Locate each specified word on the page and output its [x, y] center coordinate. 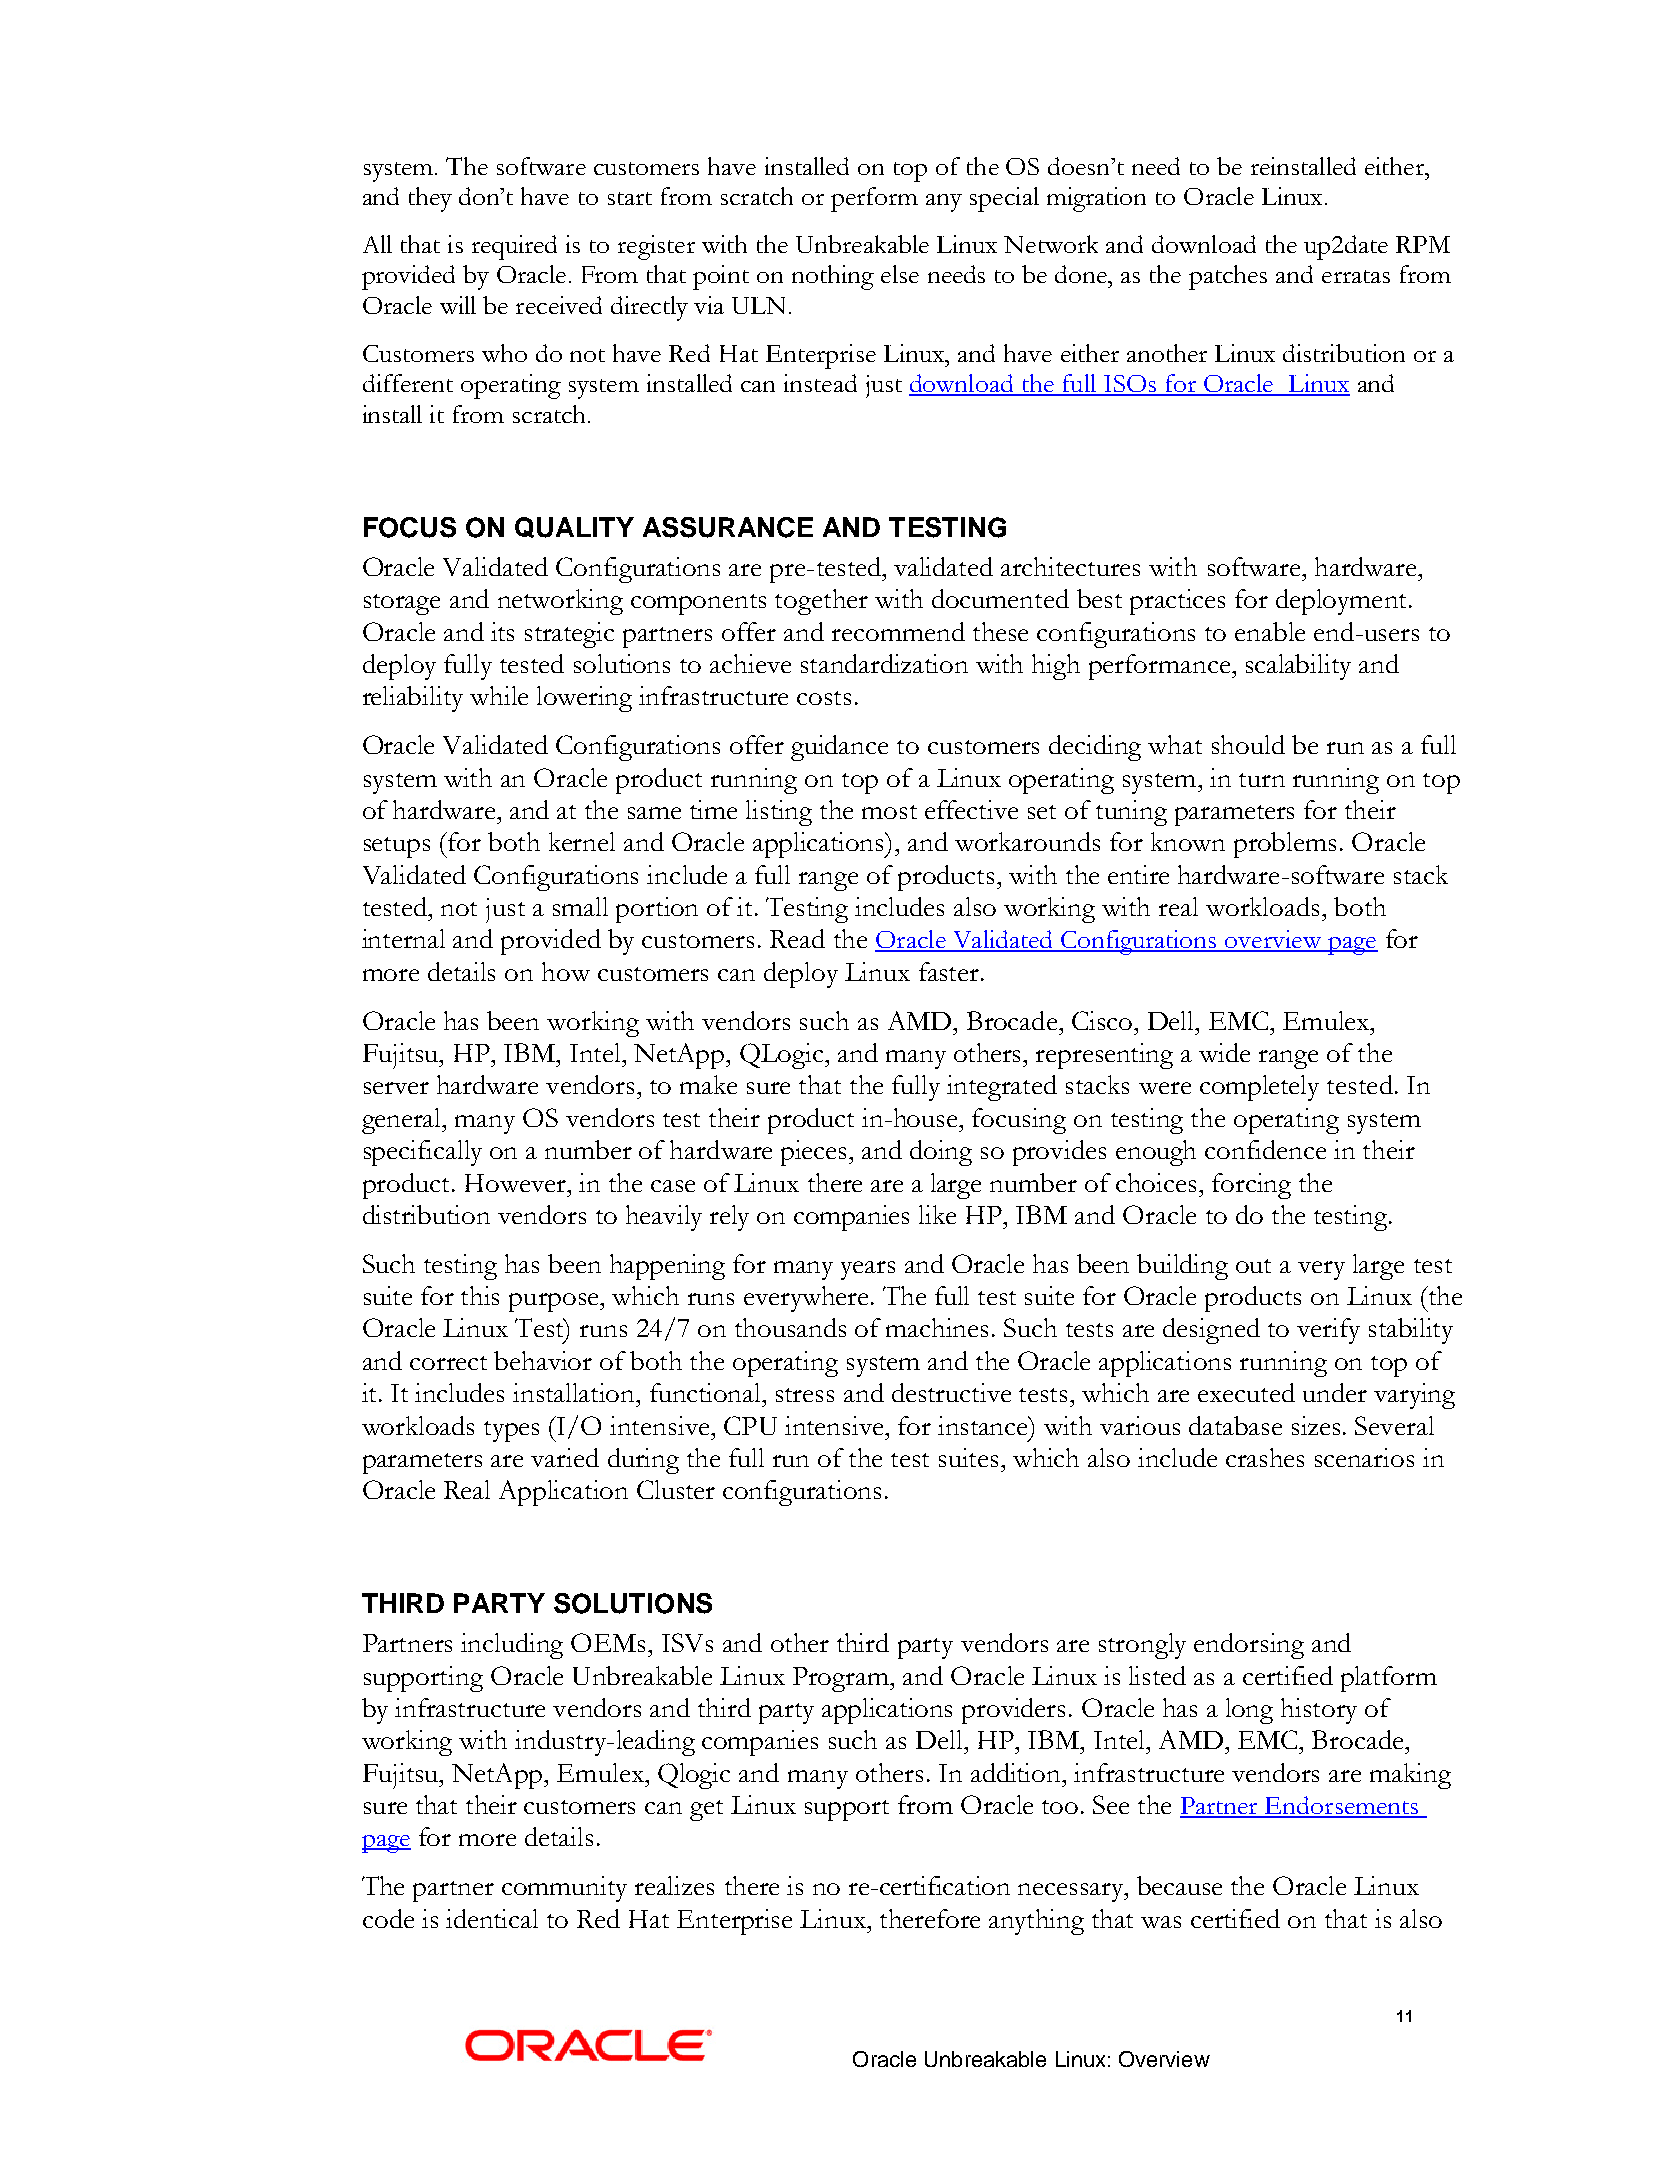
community [564, 1889]
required [514, 247]
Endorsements [1342, 1806]
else [900, 274]
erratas [1356, 276]
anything [1036, 1922]
